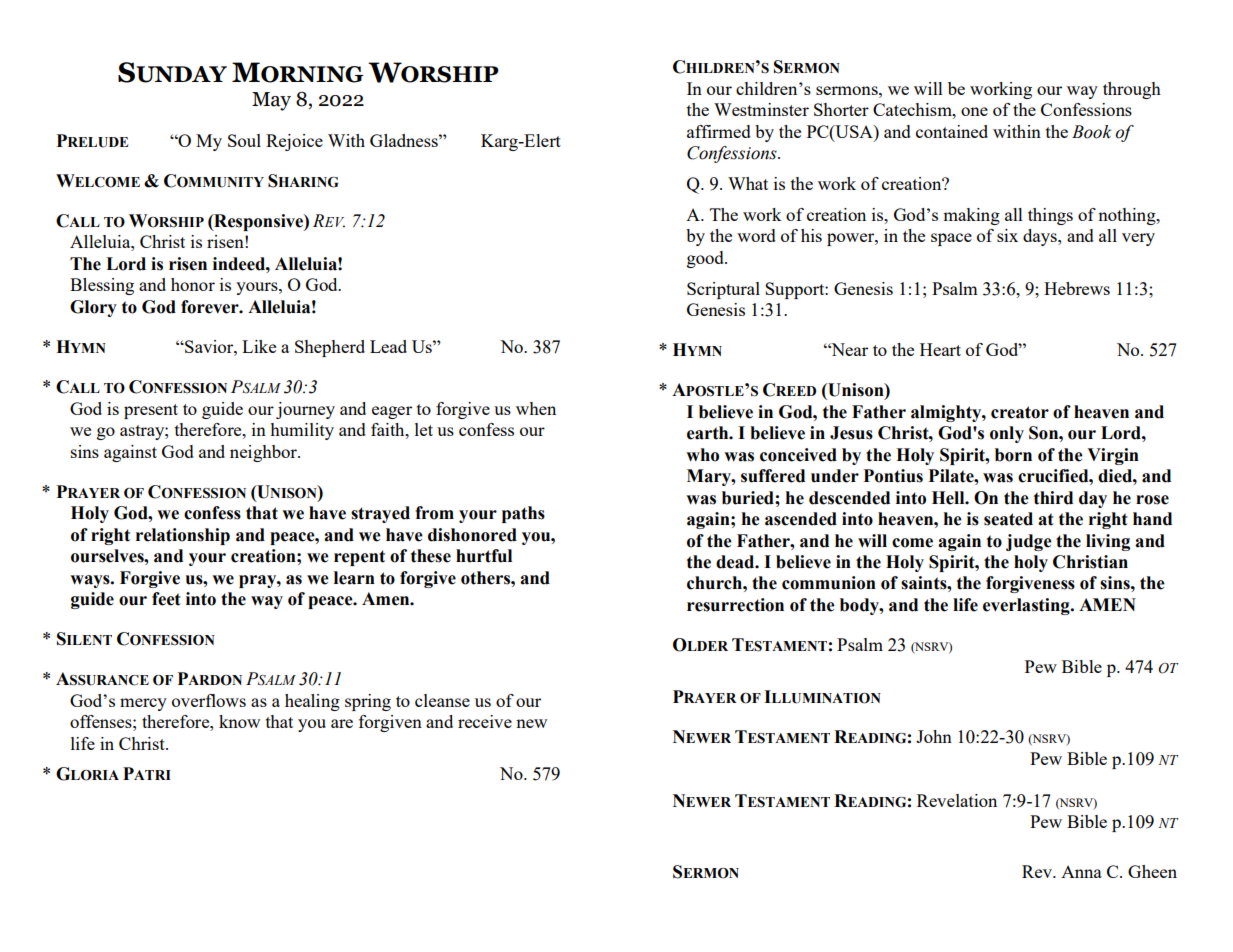 This page has height=952, width=1233. Describe the element at coordinates (259, 346) in the page. I see `Like` at that location.
